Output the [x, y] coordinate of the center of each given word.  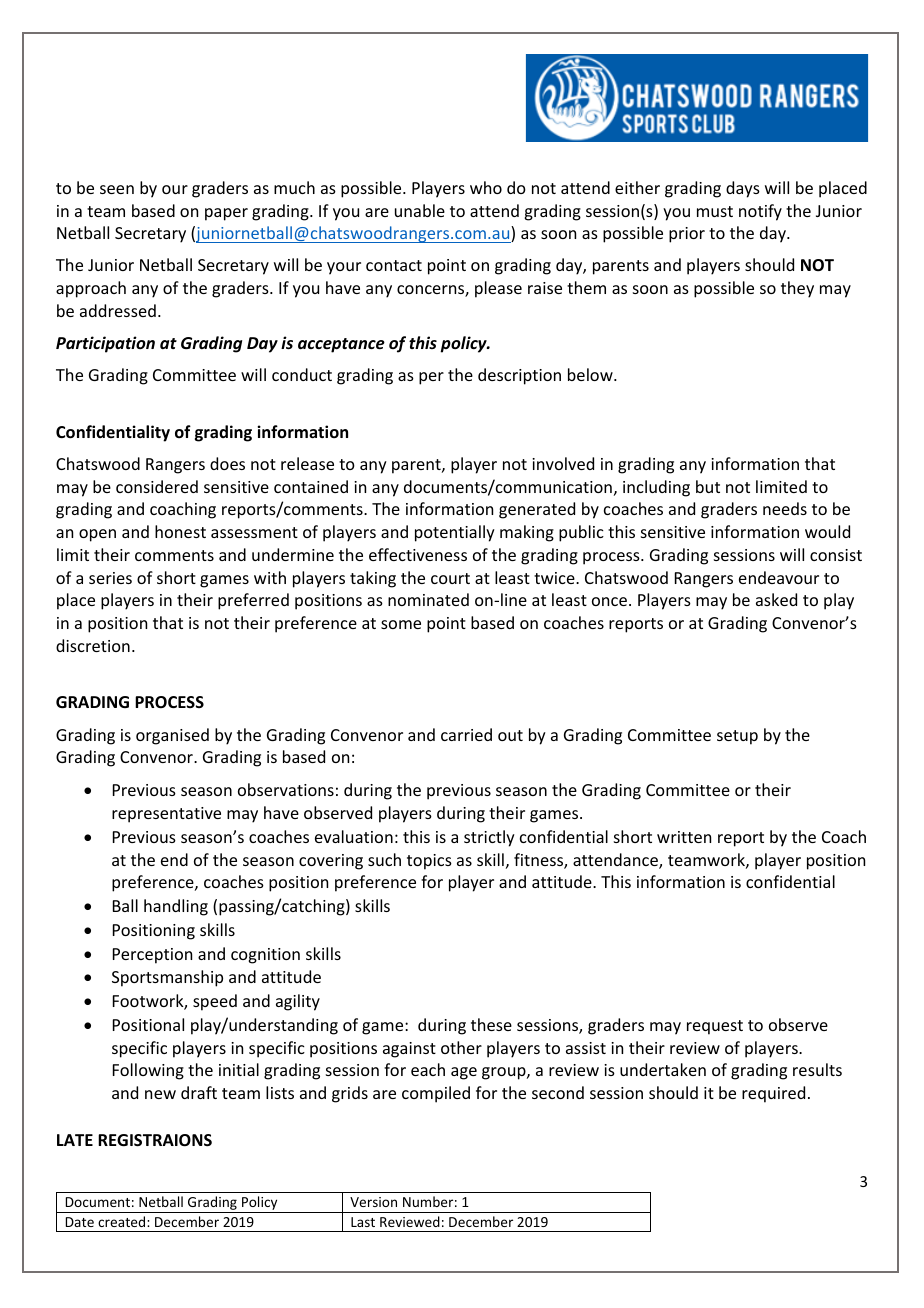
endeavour [779, 577]
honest [180, 531]
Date [80, 1222]
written [684, 837]
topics [429, 862]
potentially [455, 533]
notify [760, 212]
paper [226, 214]
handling [176, 907]
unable [420, 210]
